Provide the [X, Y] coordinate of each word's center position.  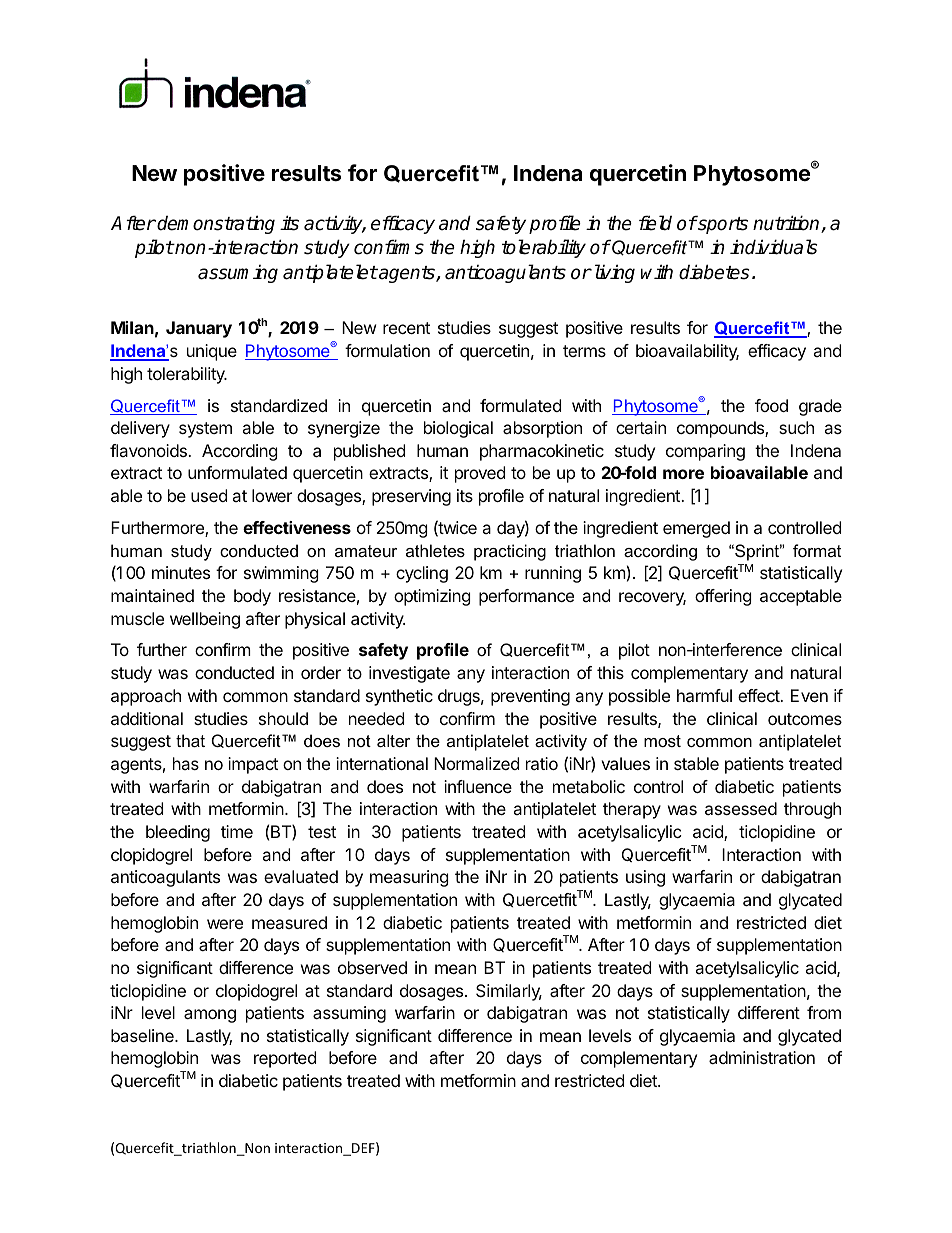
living [613, 273]
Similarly [509, 992]
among [210, 1016]
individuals [774, 247]
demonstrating [216, 224]
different [769, 1012]
